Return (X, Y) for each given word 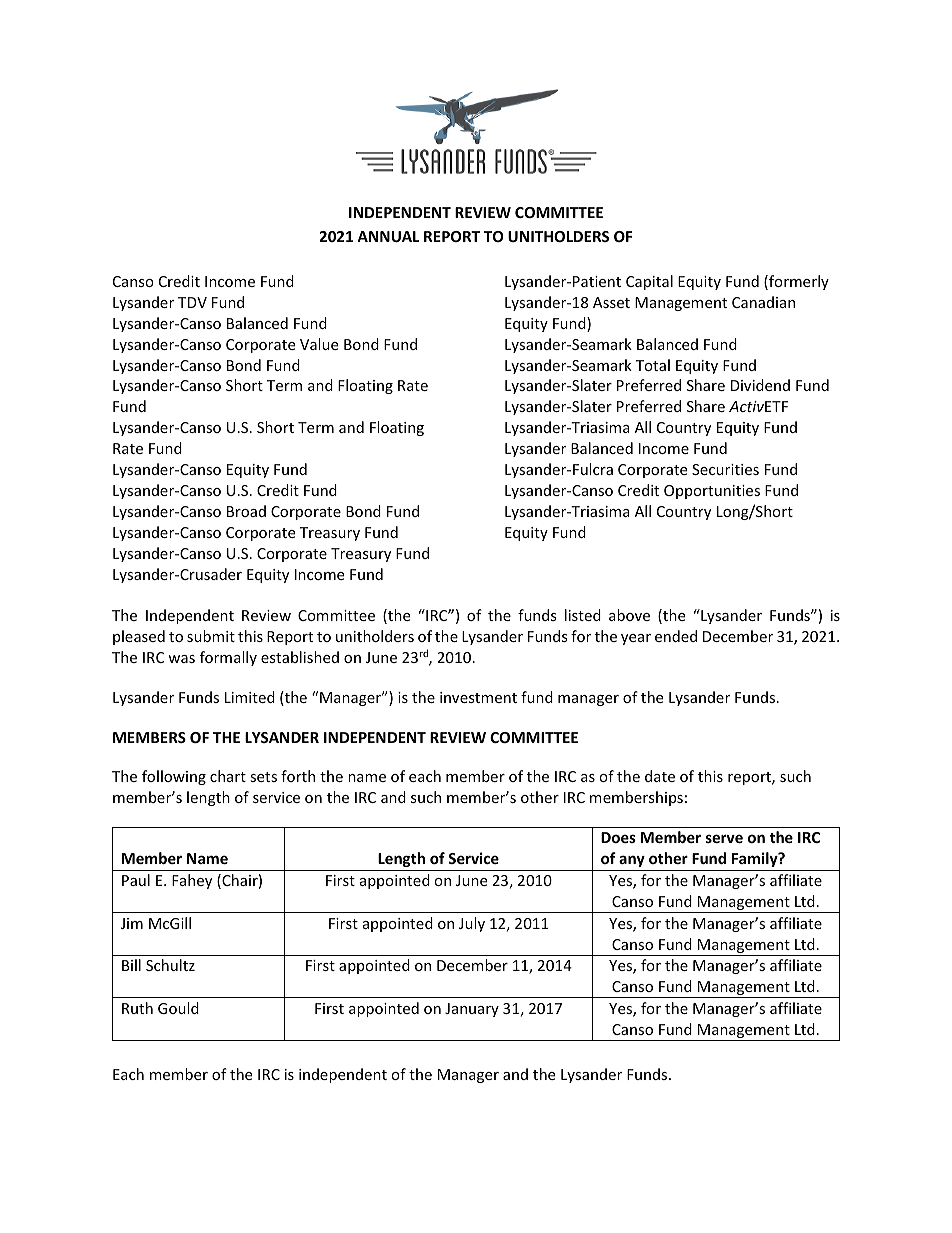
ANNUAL (388, 236)
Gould (178, 1008)
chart (228, 776)
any (632, 861)
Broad (246, 511)
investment (478, 697)
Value (319, 344)
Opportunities (712, 492)
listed (583, 615)
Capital (649, 282)
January (472, 1010)
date (660, 776)
